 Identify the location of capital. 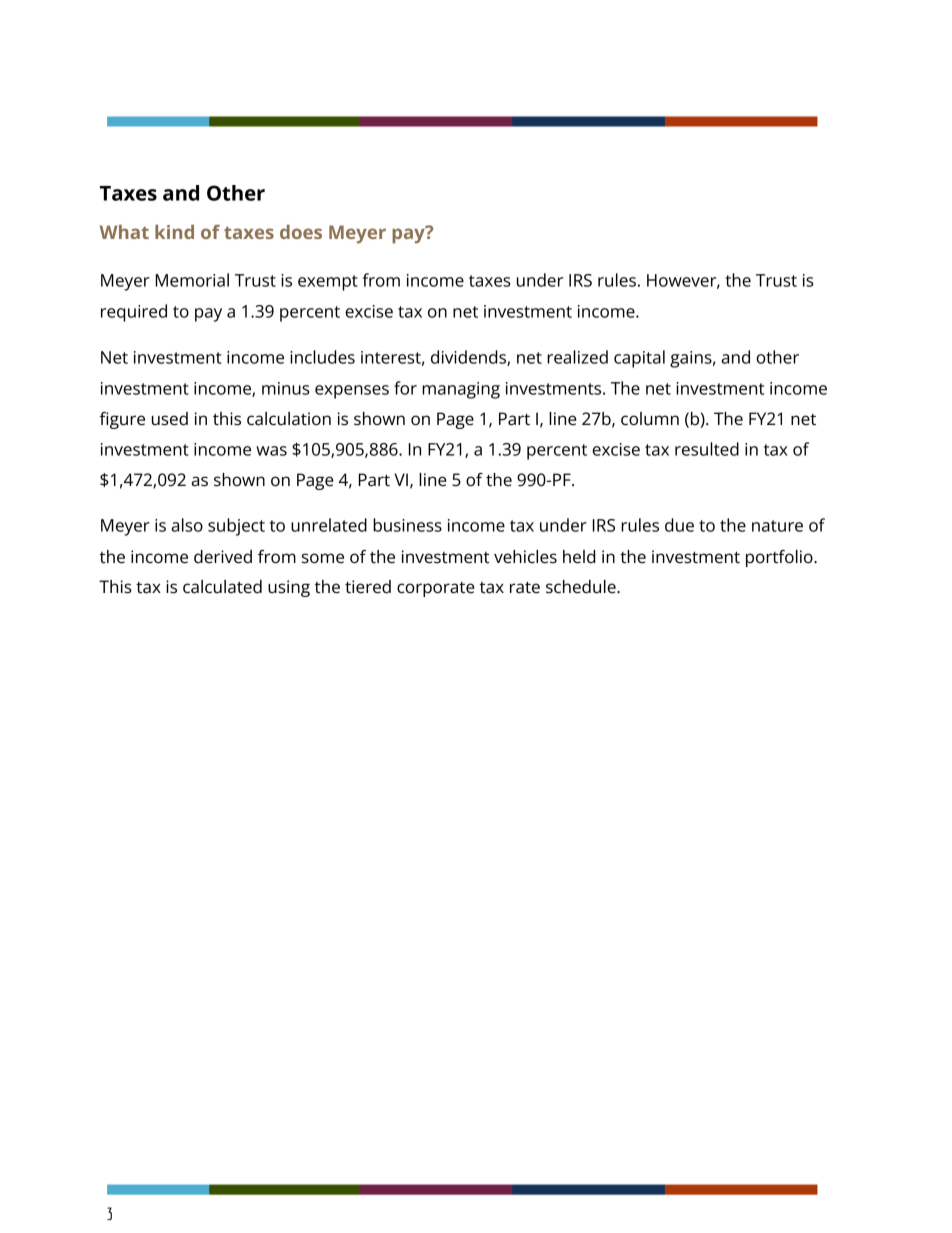
(639, 359).
